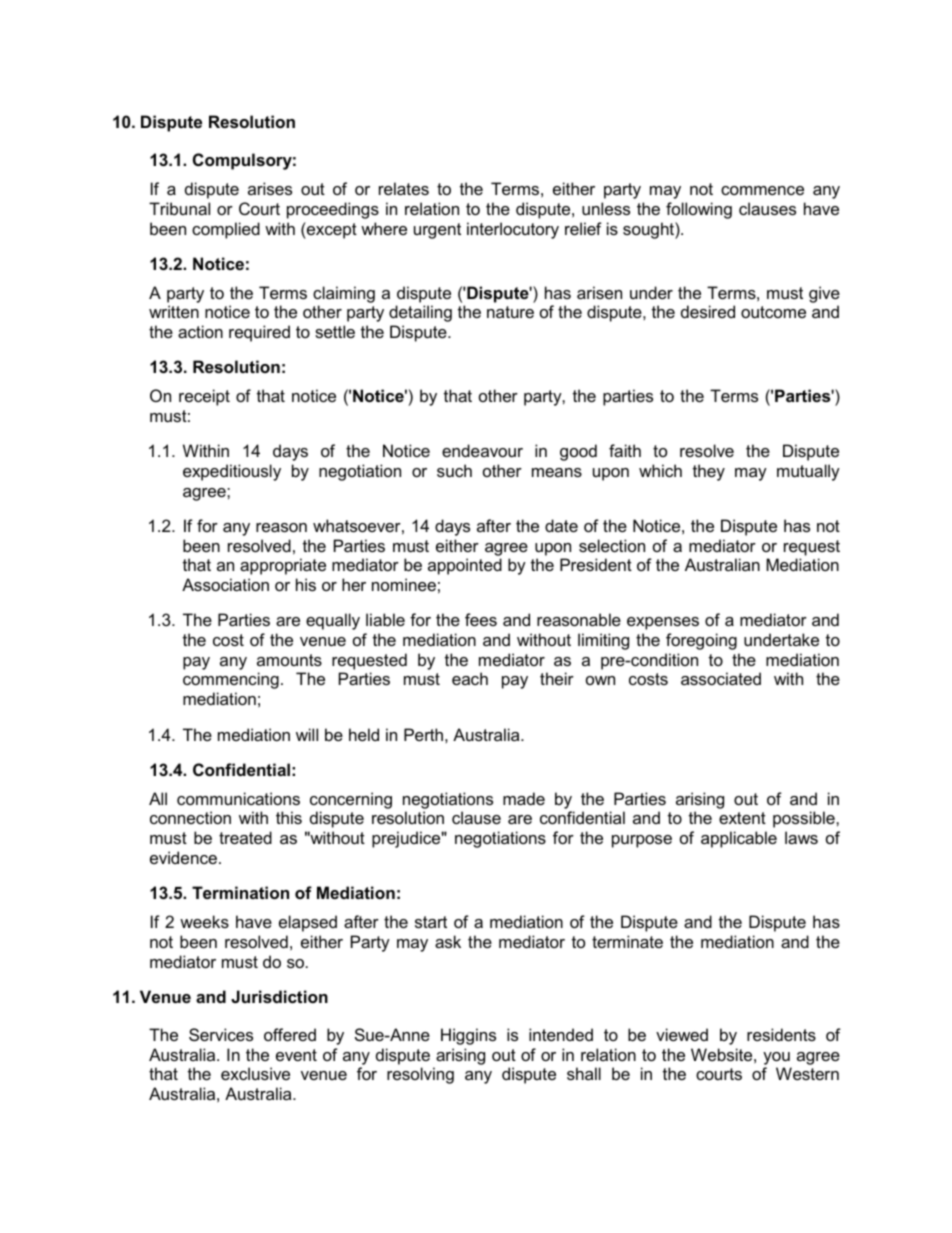 The width and height of the screenshot is (952, 1233). Describe the element at coordinates (454, 470) in the screenshot. I see `such` at that location.
